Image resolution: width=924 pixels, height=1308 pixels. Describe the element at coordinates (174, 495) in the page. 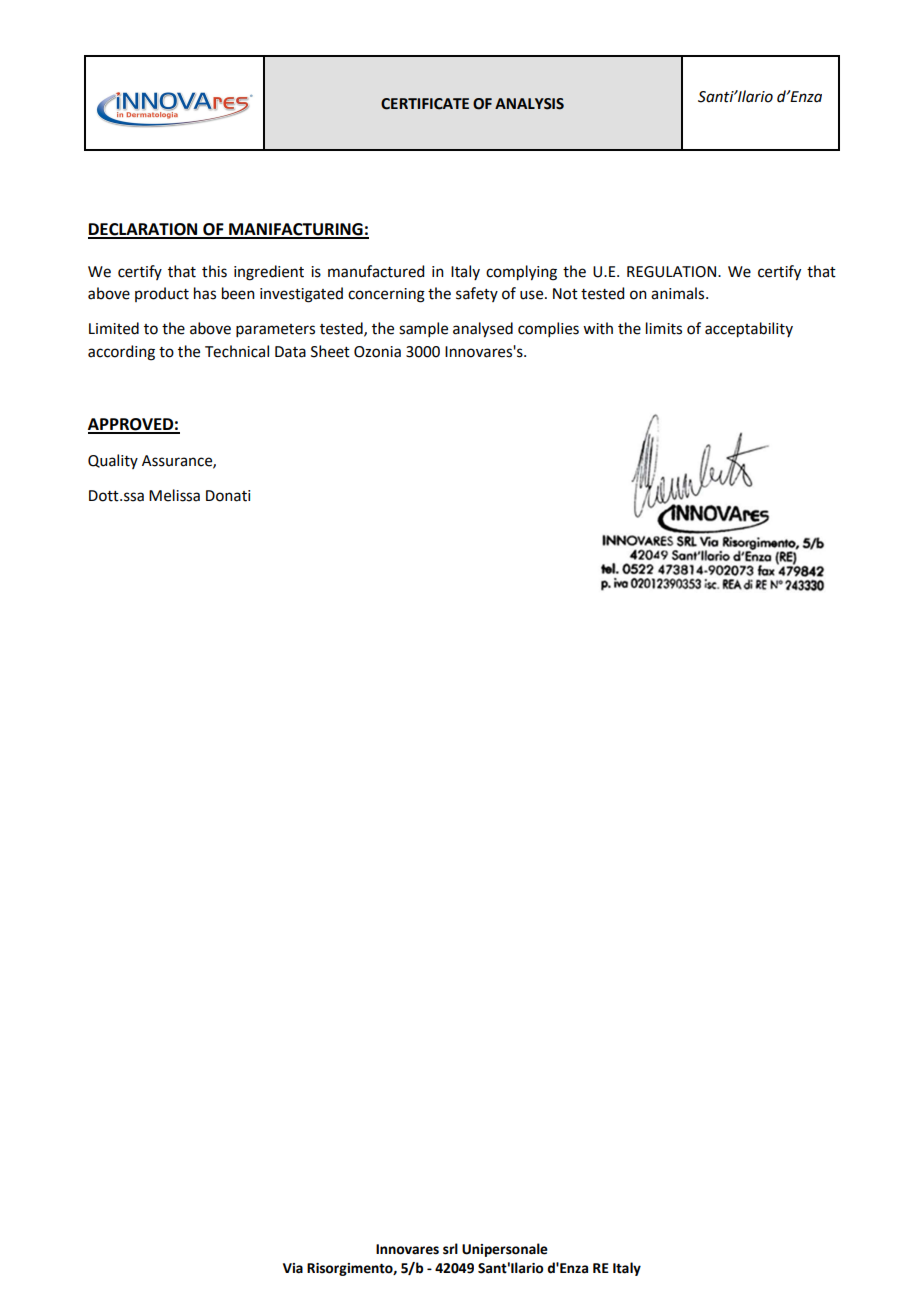

I see `Melissa` at that location.
